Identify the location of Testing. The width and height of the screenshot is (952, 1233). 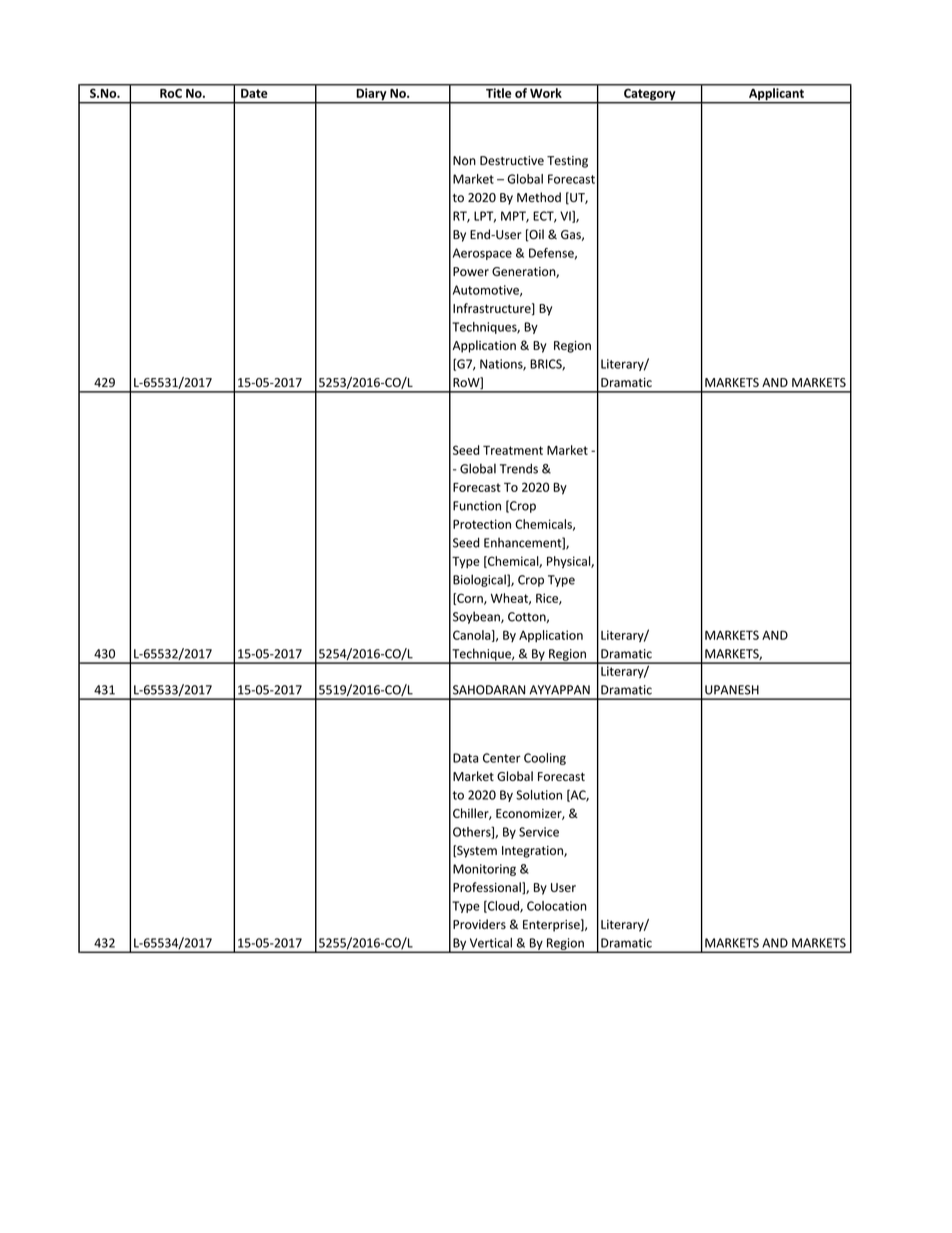
(567, 162).
